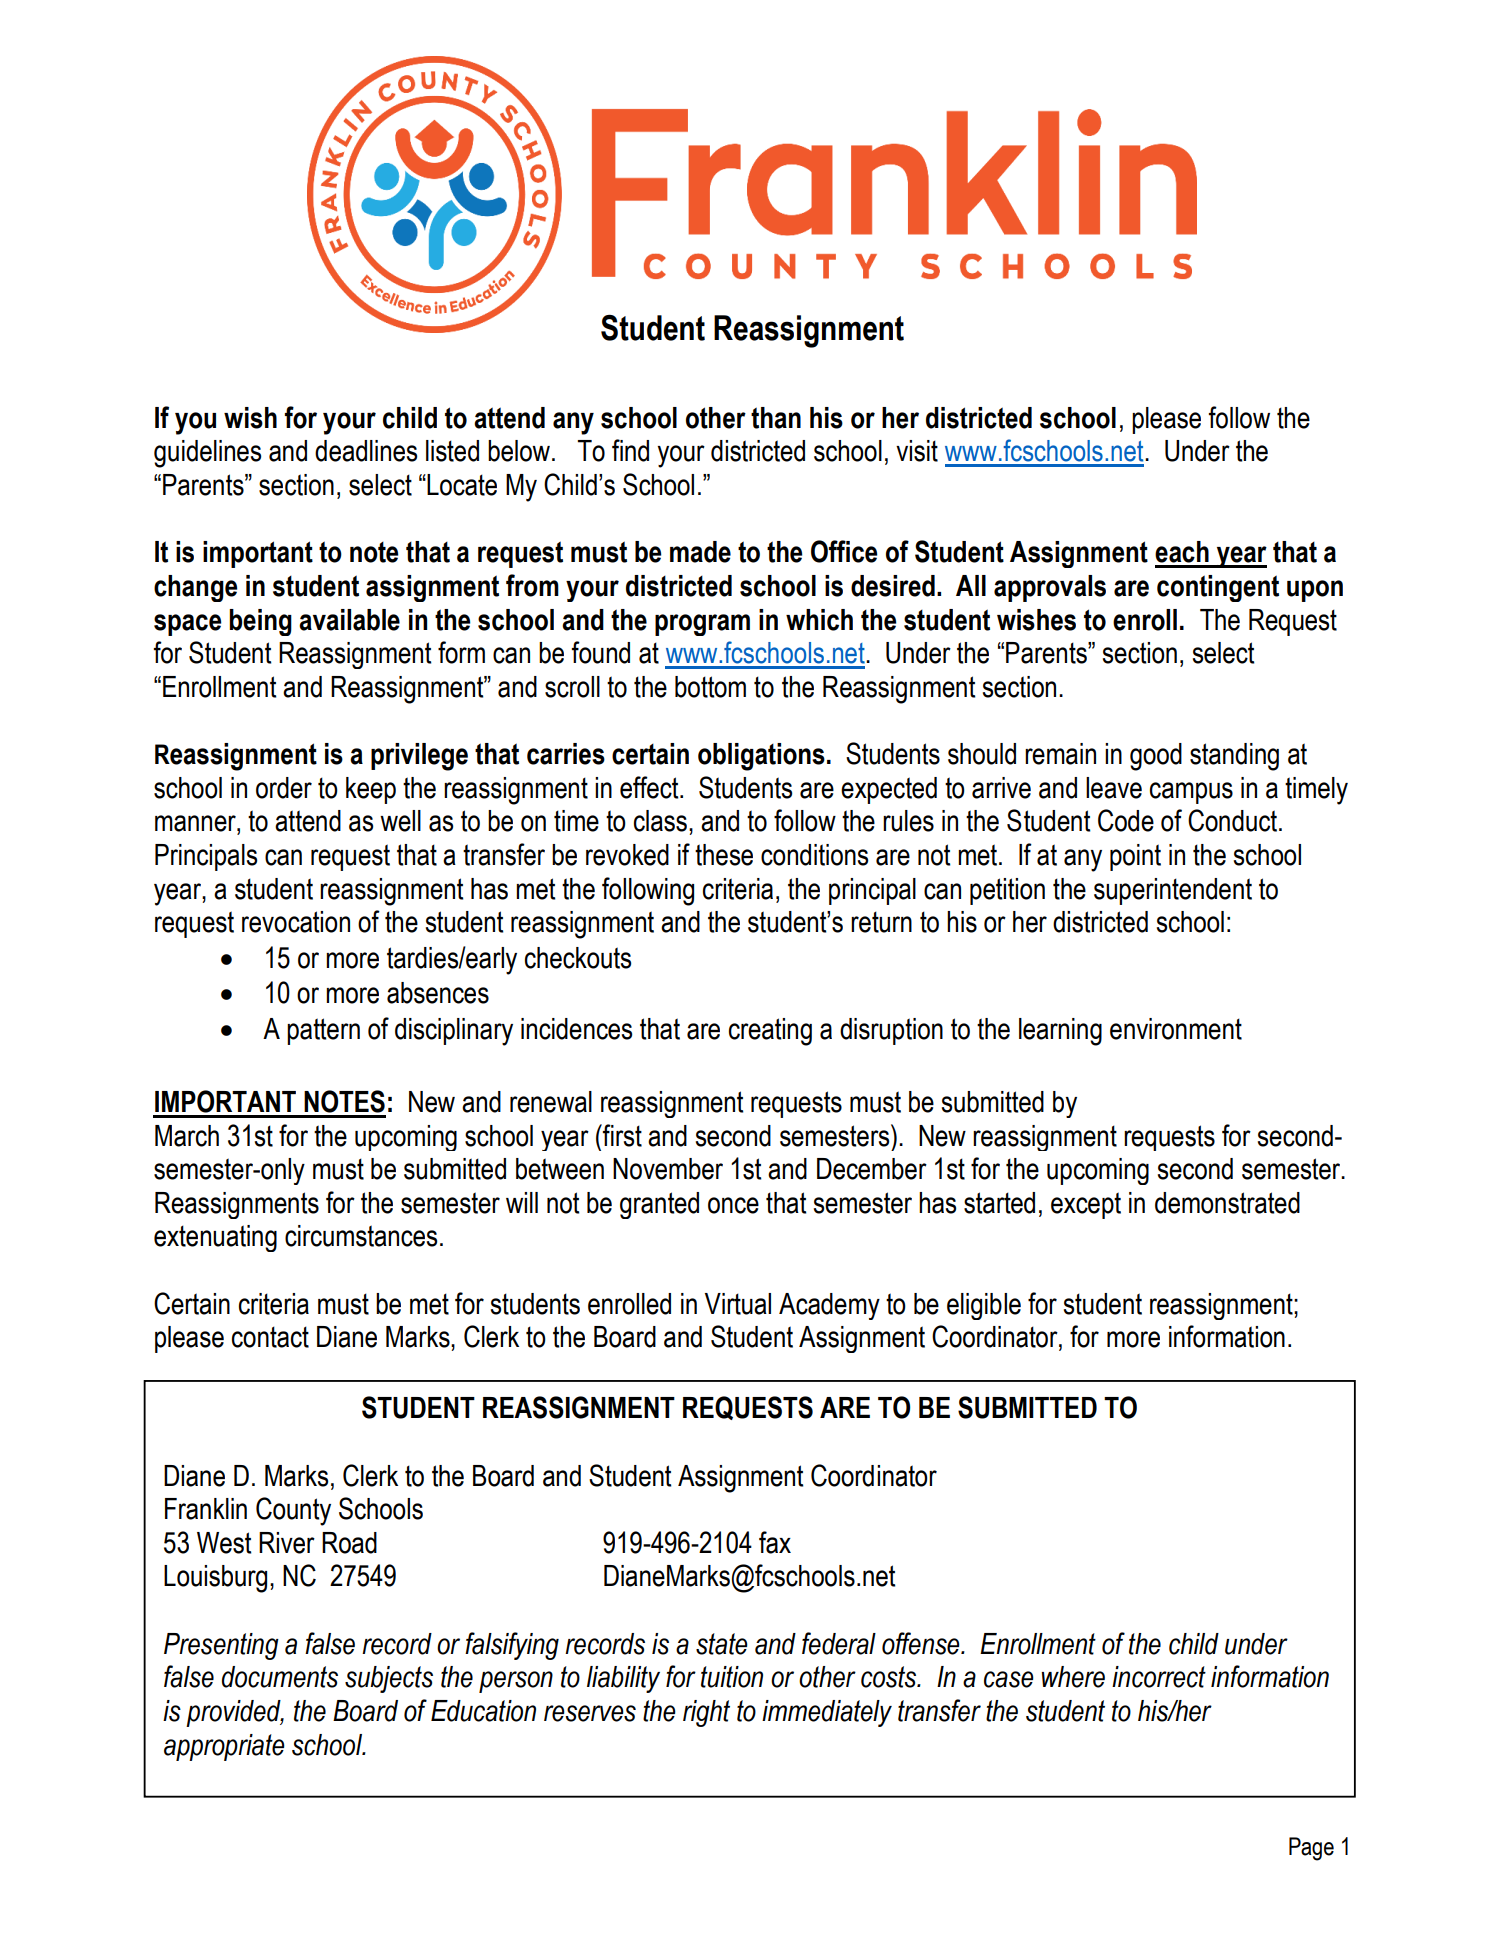 This screenshot has height=1934, width=1494. What do you see at coordinates (293, 1511) in the screenshot?
I see `County` at bounding box center [293, 1511].
